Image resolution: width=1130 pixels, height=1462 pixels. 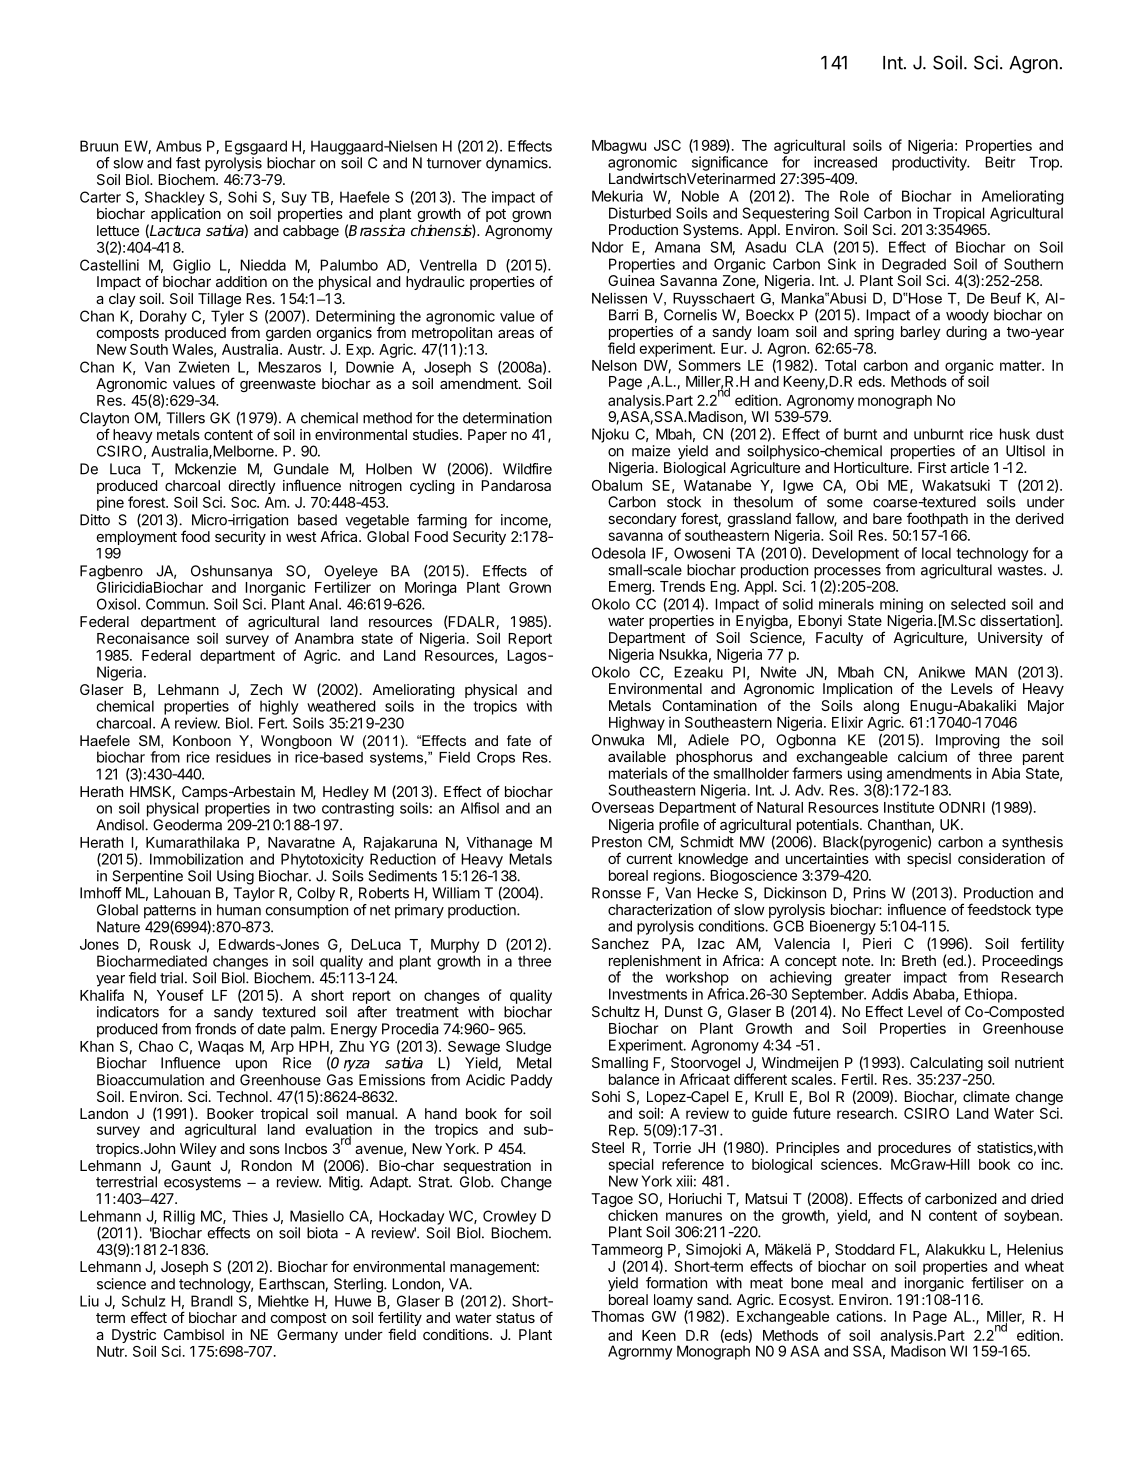 What do you see at coordinates (1000, 162) in the image?
I see `Beitr` at bounding box center [1000, 162].
